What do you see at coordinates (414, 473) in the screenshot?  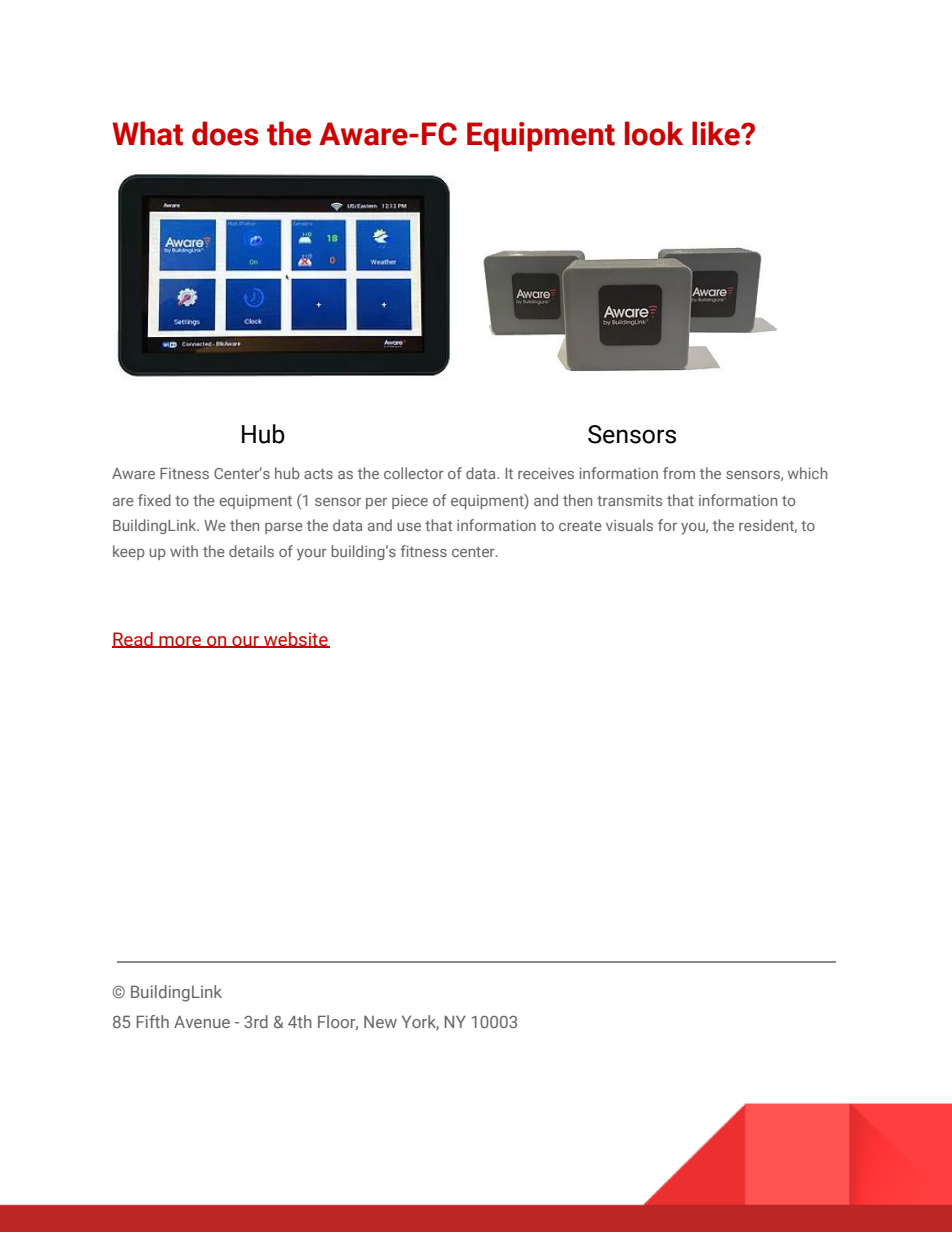 I see `collector` at bounding box center [414, 473].
